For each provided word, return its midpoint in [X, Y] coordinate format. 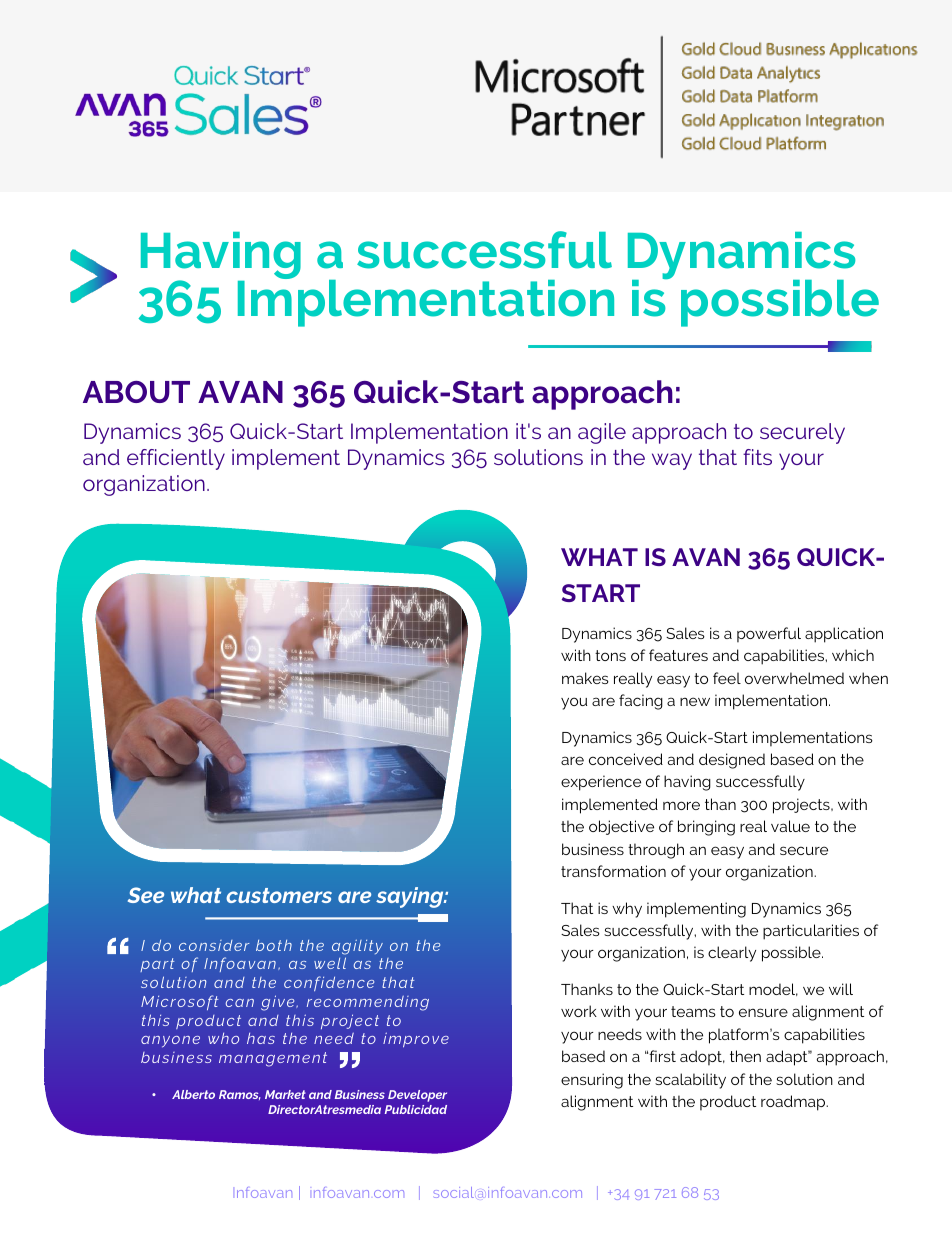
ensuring [592, 1081]
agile [602, 433]
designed [732, 761]
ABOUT [136, 392]
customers [279, 895]
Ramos [240, 1095]
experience [601, 783]
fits [757, 457]
